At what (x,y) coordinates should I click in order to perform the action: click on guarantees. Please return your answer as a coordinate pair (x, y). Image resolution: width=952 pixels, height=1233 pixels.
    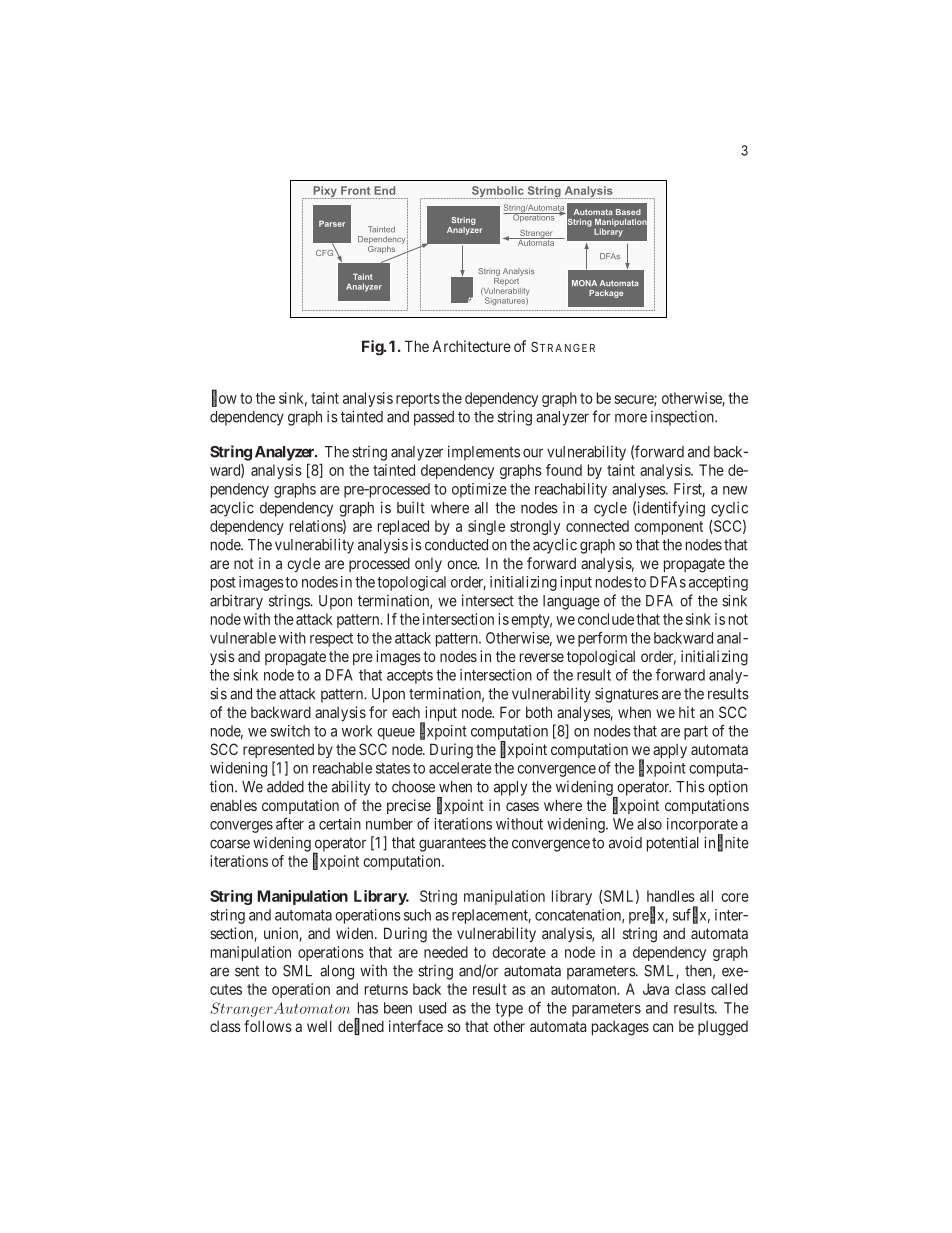
    Looking at the image, I should click on (452, 845).
